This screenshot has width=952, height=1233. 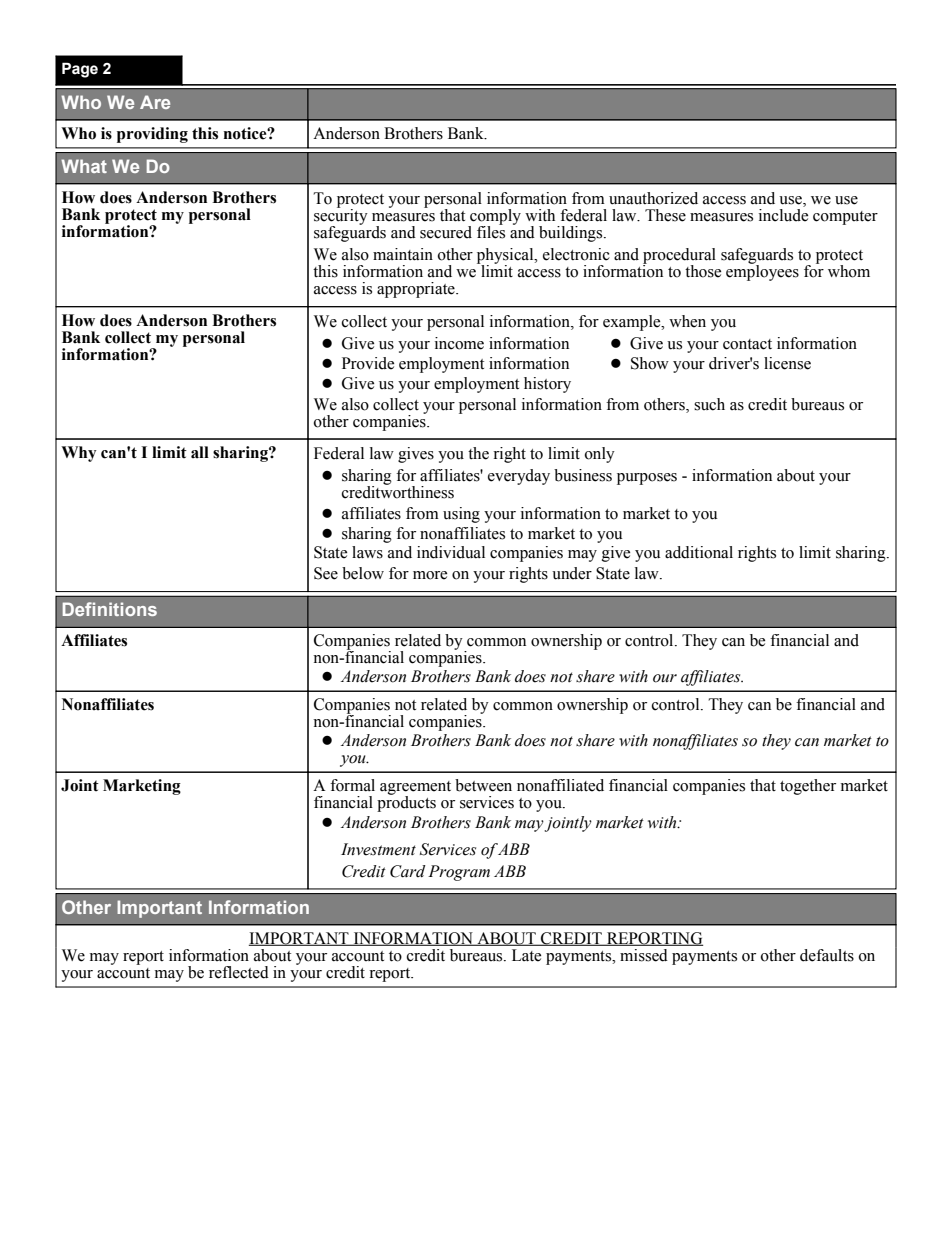 What do you see at coordinates (699, 552) in the screenshot?
I see `additional` at bounding box center [699, 552].
